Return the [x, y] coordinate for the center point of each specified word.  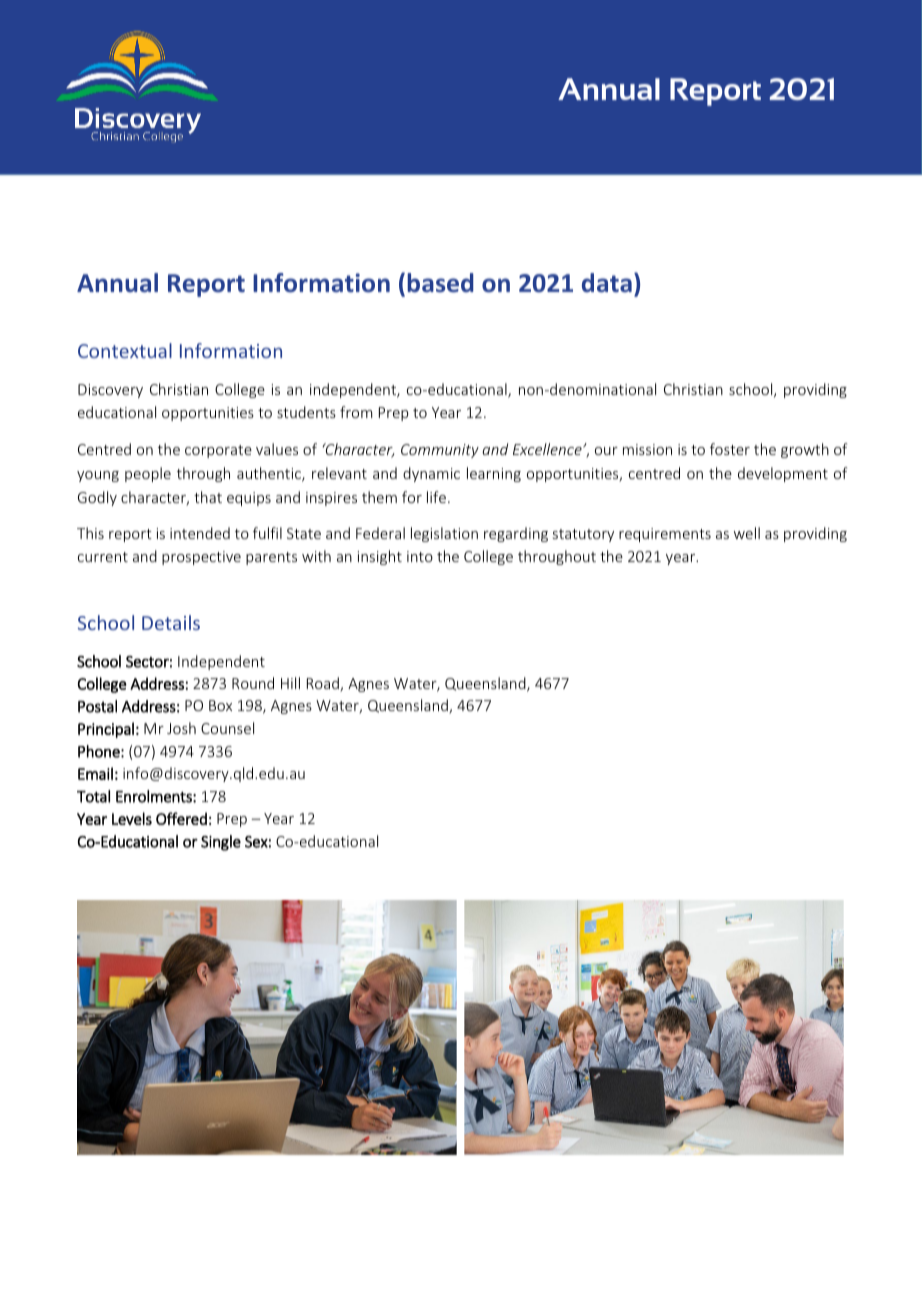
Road [324, 684]
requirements [665, 535]
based [440, 283]
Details [171, 622]
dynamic [431, 474]
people [148, 474]
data [607, 283]
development [783, 474]
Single [221, 843]
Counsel [227, 728]
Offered [181, 818]
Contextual [125, 350]
